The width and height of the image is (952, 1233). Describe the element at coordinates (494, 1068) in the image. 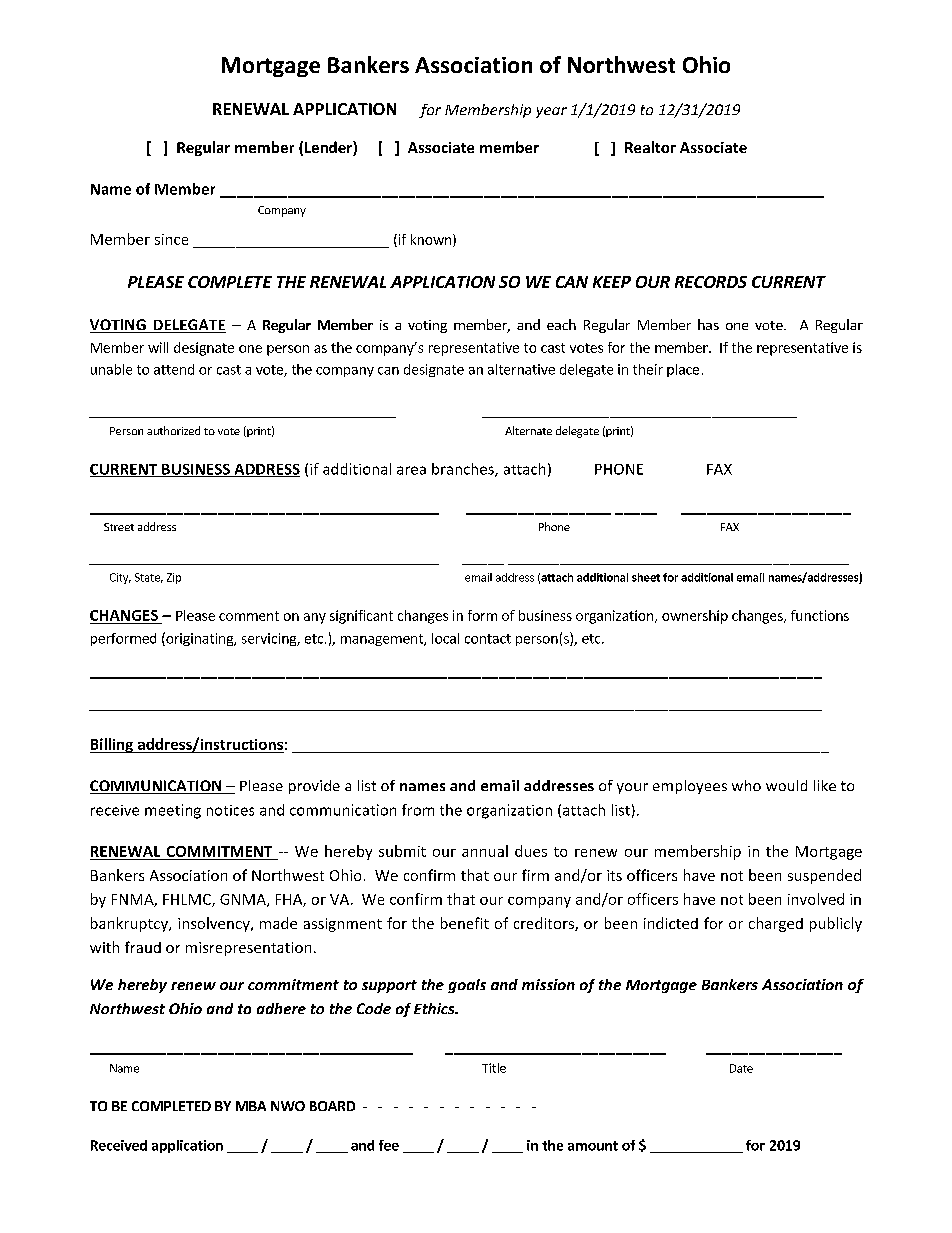

I see `Title` at that location.
